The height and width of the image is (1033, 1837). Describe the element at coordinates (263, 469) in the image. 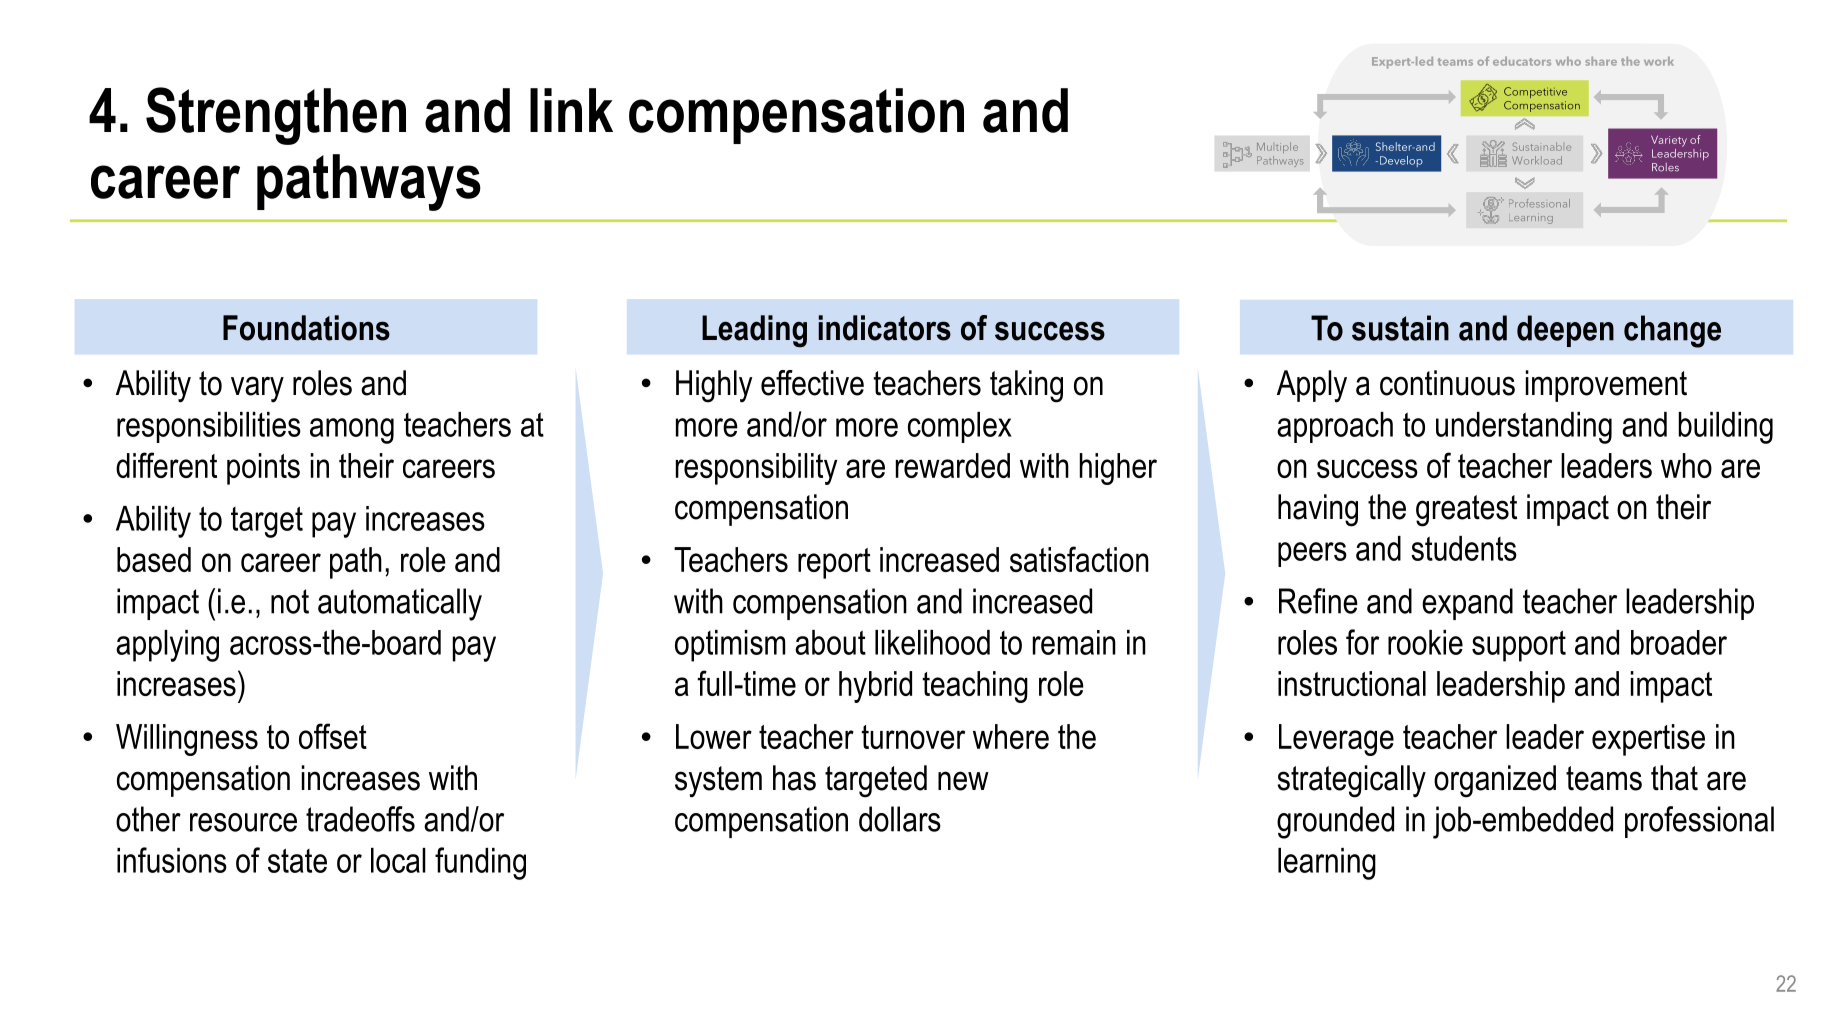

I see `points` at that location.
